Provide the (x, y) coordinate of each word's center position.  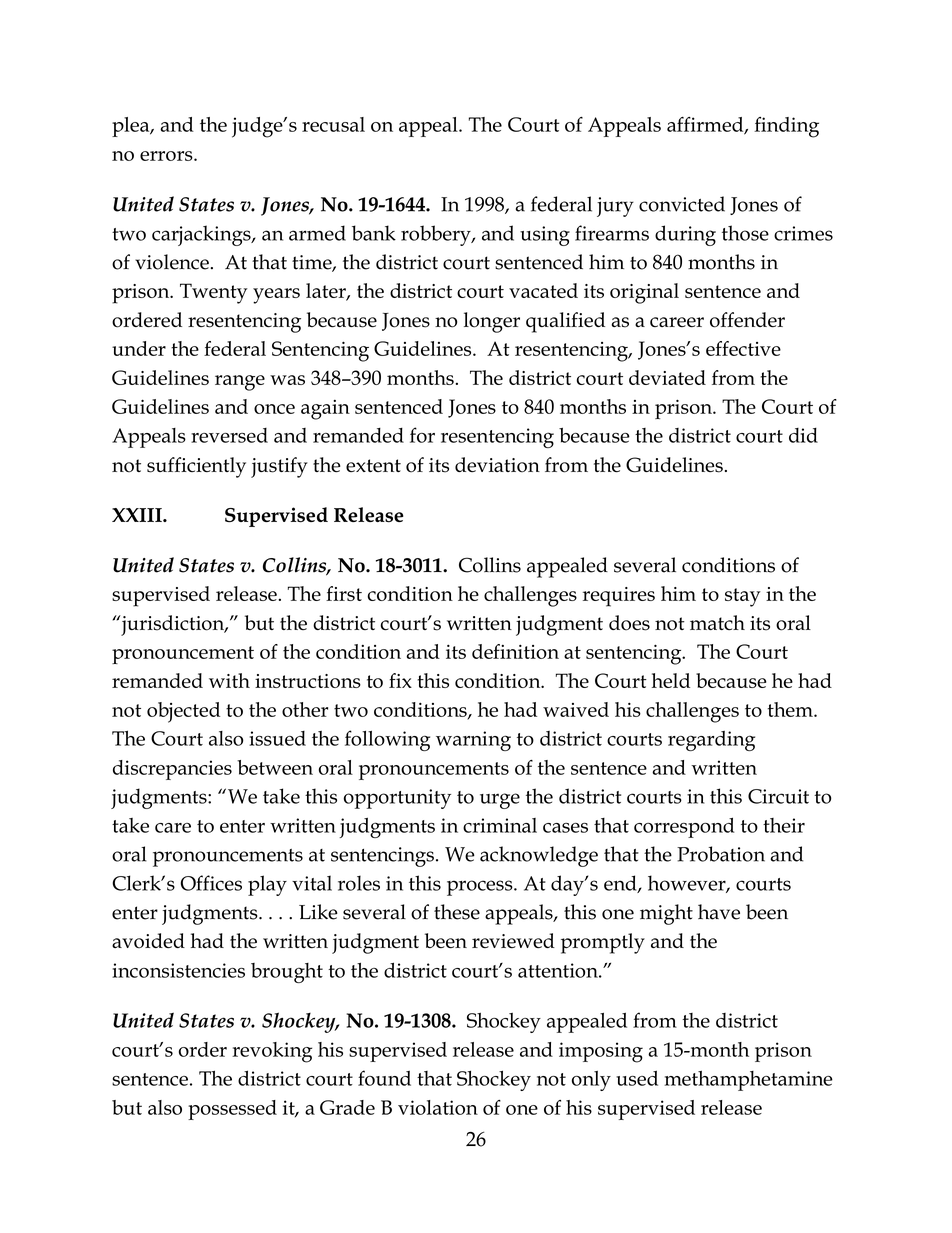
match (717, 622)
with (229, 680)
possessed (232, 1110)
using (545, 236)
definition (515, 651)
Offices (211, 883)
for (422, 435)
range (240, 383)
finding (786, 127)
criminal (500, 825)
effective (743, 348)
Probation (721, 854)
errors (167, 156)
